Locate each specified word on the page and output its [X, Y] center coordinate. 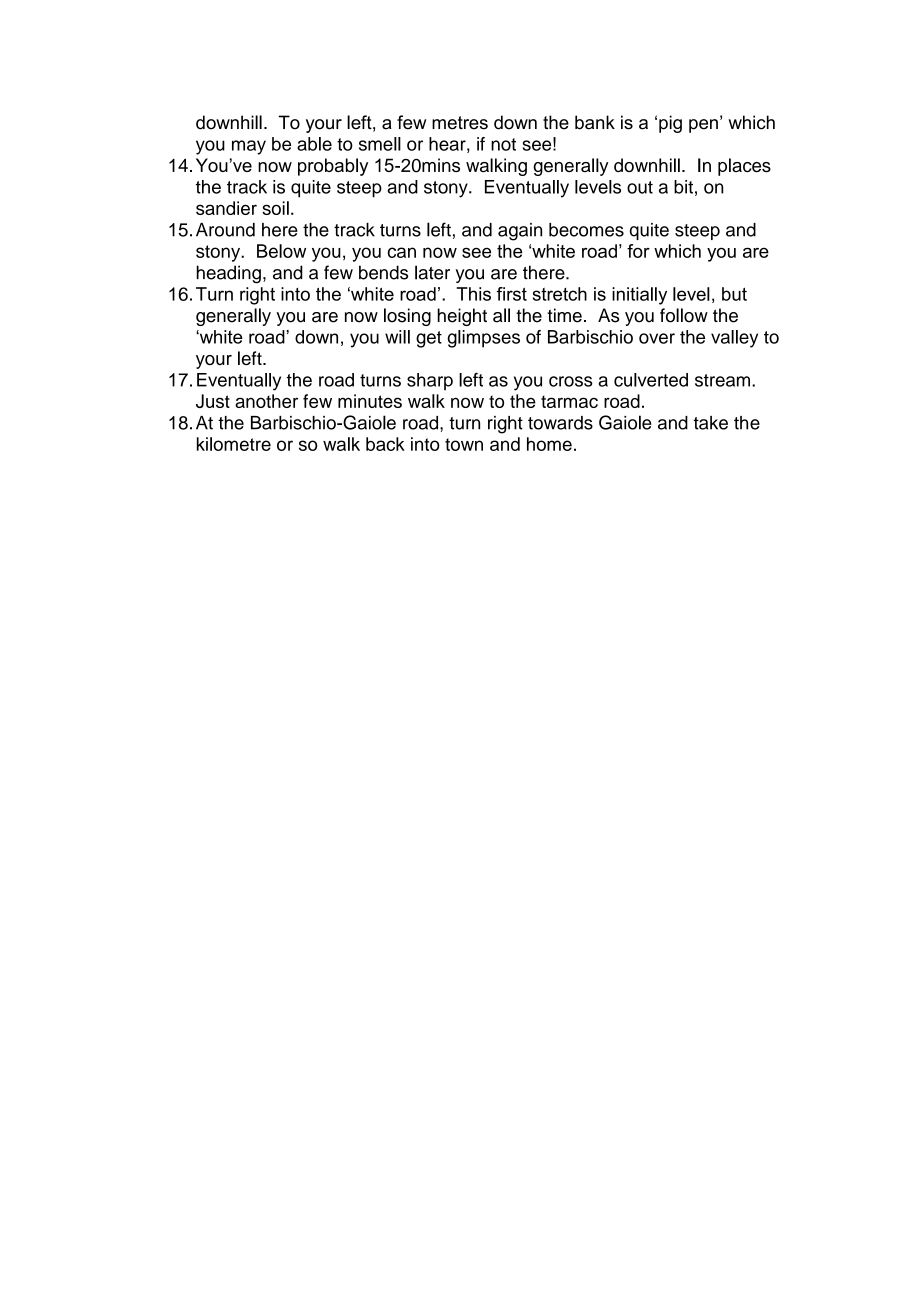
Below [281, 251]
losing [407, 317]
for [638, 251]
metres [460, 123]
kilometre [234, 444]
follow [684, 315]
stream [722, 380]
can [402, 252]
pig [670, 124]
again [520, 232]
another [266, 401]
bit [683, 187]
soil [275, 208]
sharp [430, 381]
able [314, 144]
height [462, 317]
